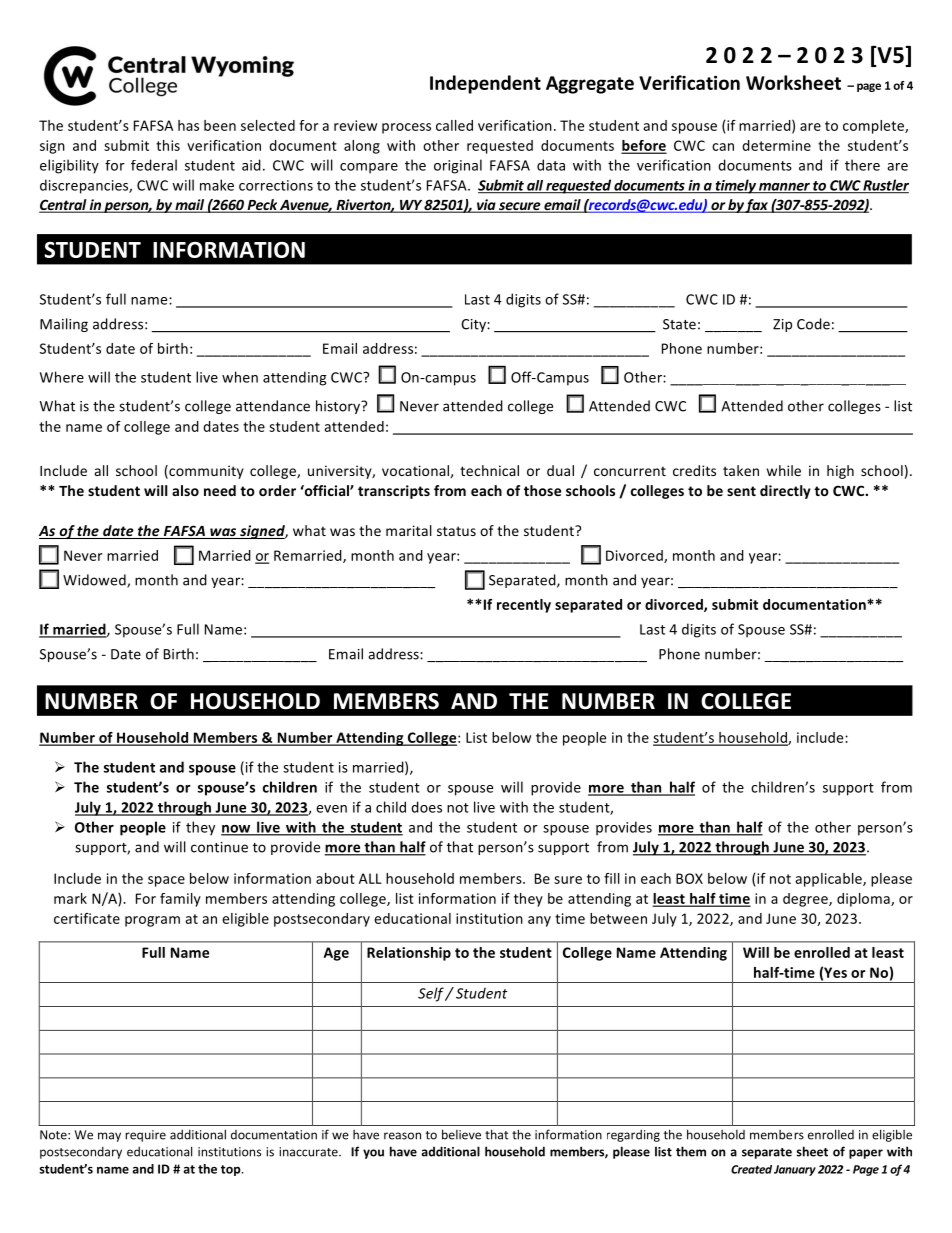  Describe the element at coordinates (145, 1136) in the screenshot. I see `require` at that location.
